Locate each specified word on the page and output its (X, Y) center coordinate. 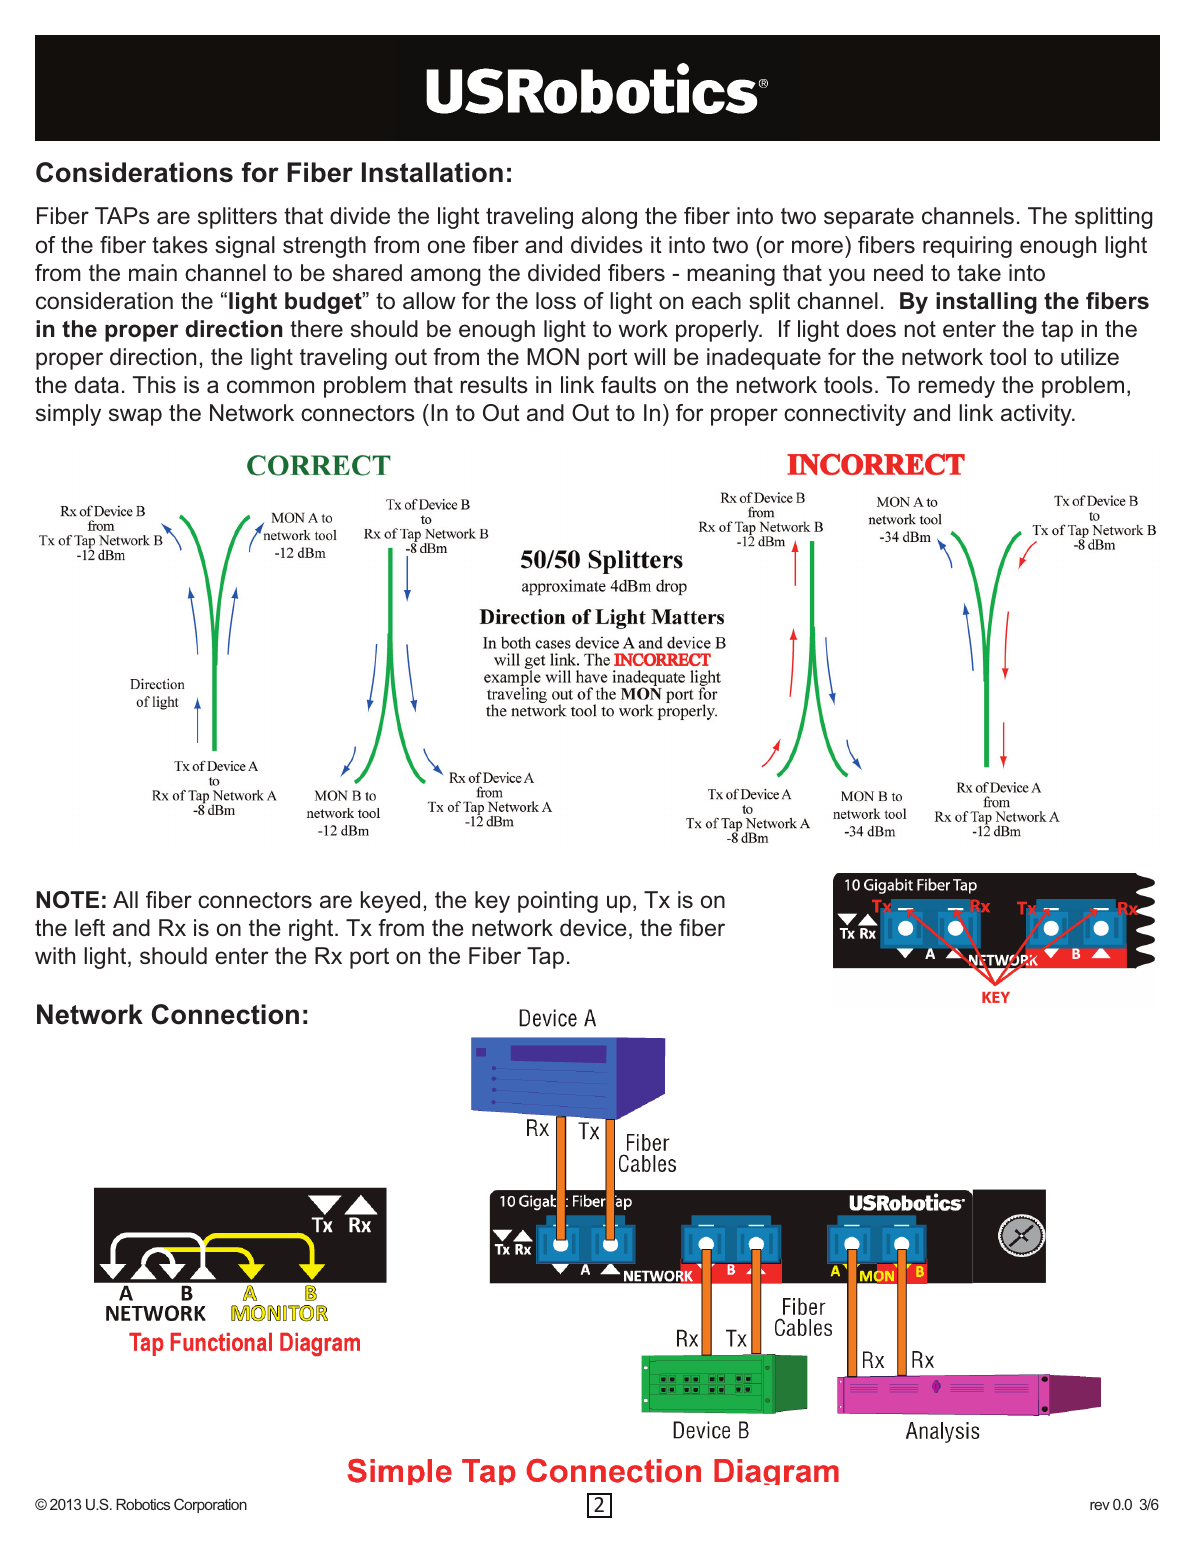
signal (245, 247)
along (609, 218)
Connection (225, 1014)
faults (628, 385)
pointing (558, 902)
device (593, 928)
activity (1037, 415)
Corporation (210, 1505)
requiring (967, 247)
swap (135, 417)
